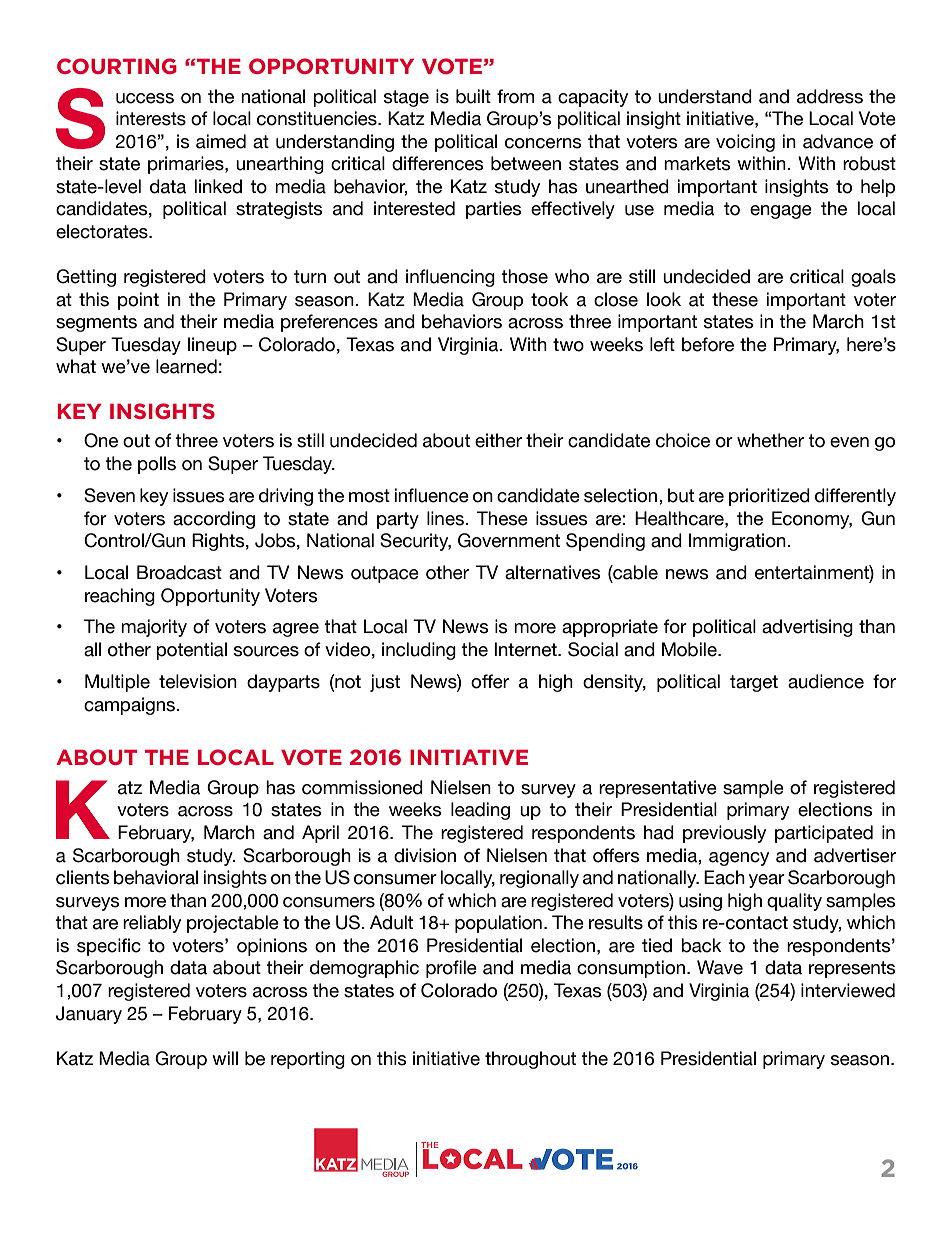 The height and width of the screenshot is (1233, 952). What do you see at coordinates (473, 96) in the screenshot?
I see `built` at bounding box center [473, 96].
